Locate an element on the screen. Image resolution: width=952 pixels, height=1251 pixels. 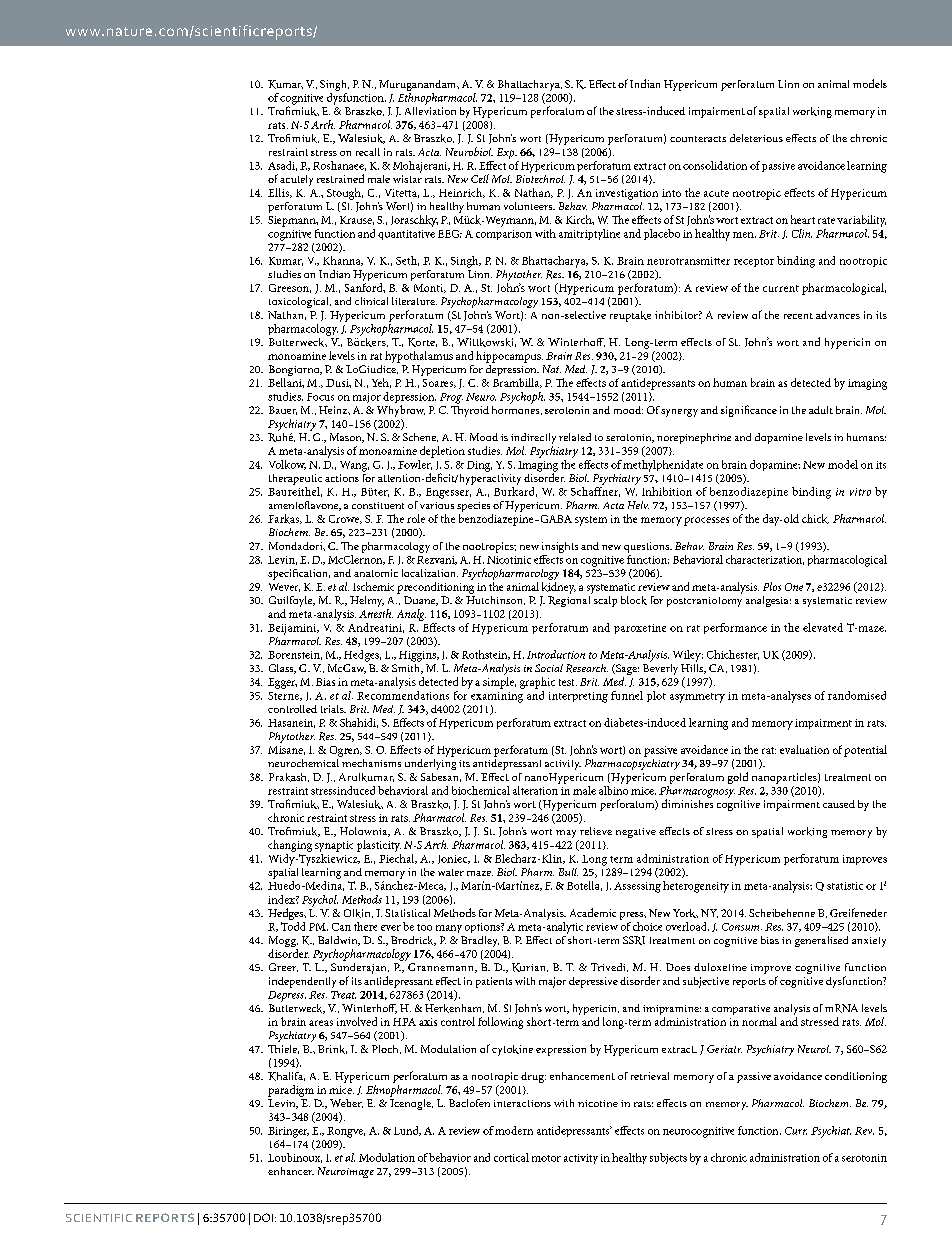
chick is located at coordinates (815, 519).
